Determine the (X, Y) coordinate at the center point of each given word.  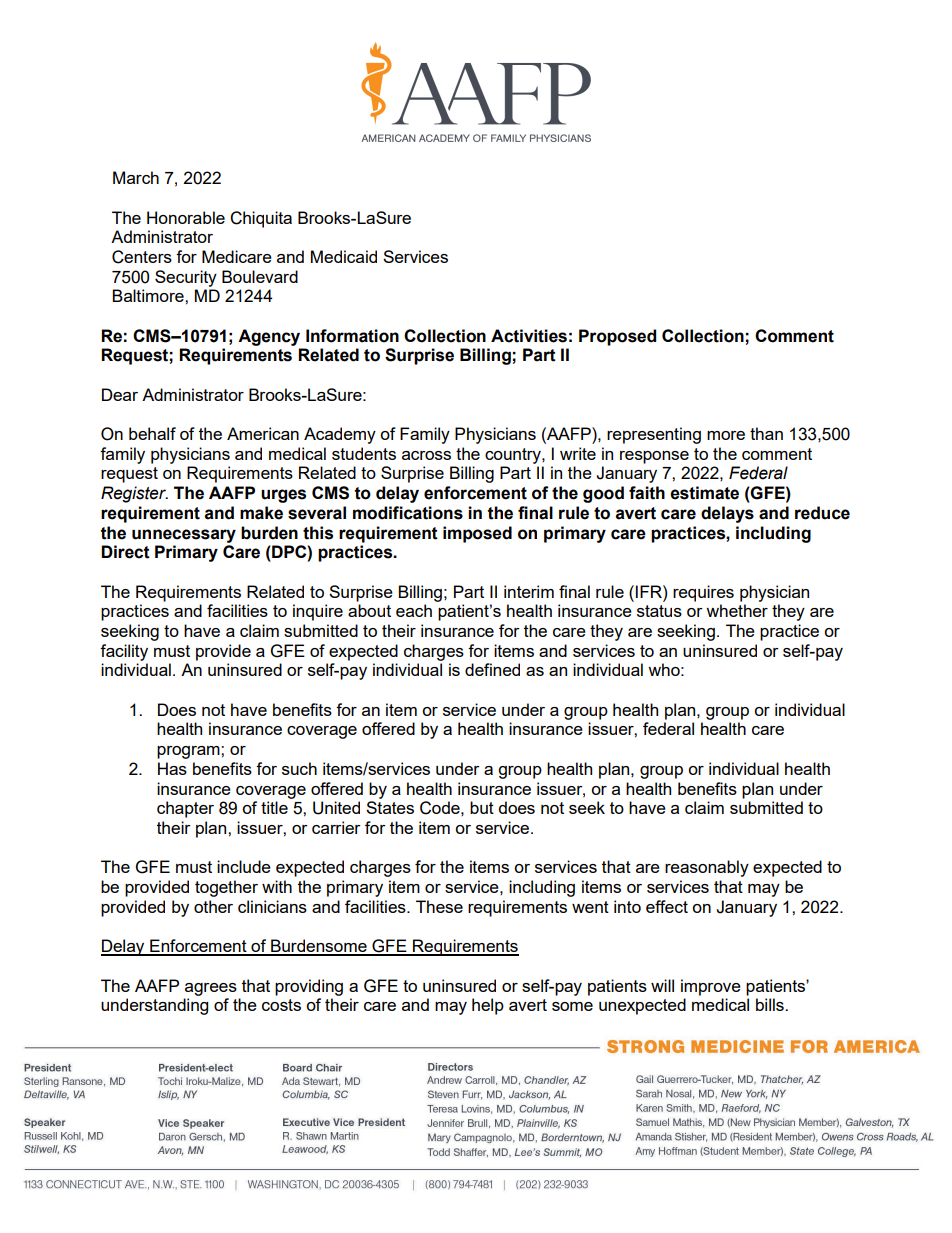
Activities (529, 336)
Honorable (186, 217)
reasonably (707, 868)
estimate (704, 493)
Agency (269, 337)
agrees (211, 989)
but (482, 807)
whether (737, 610)
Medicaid (344, 256)
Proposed (617, 337)
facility (124, 652)
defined (492, 669)
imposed (477, 534)
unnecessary (184, 536)
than (766, 433)
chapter (185, 809)
